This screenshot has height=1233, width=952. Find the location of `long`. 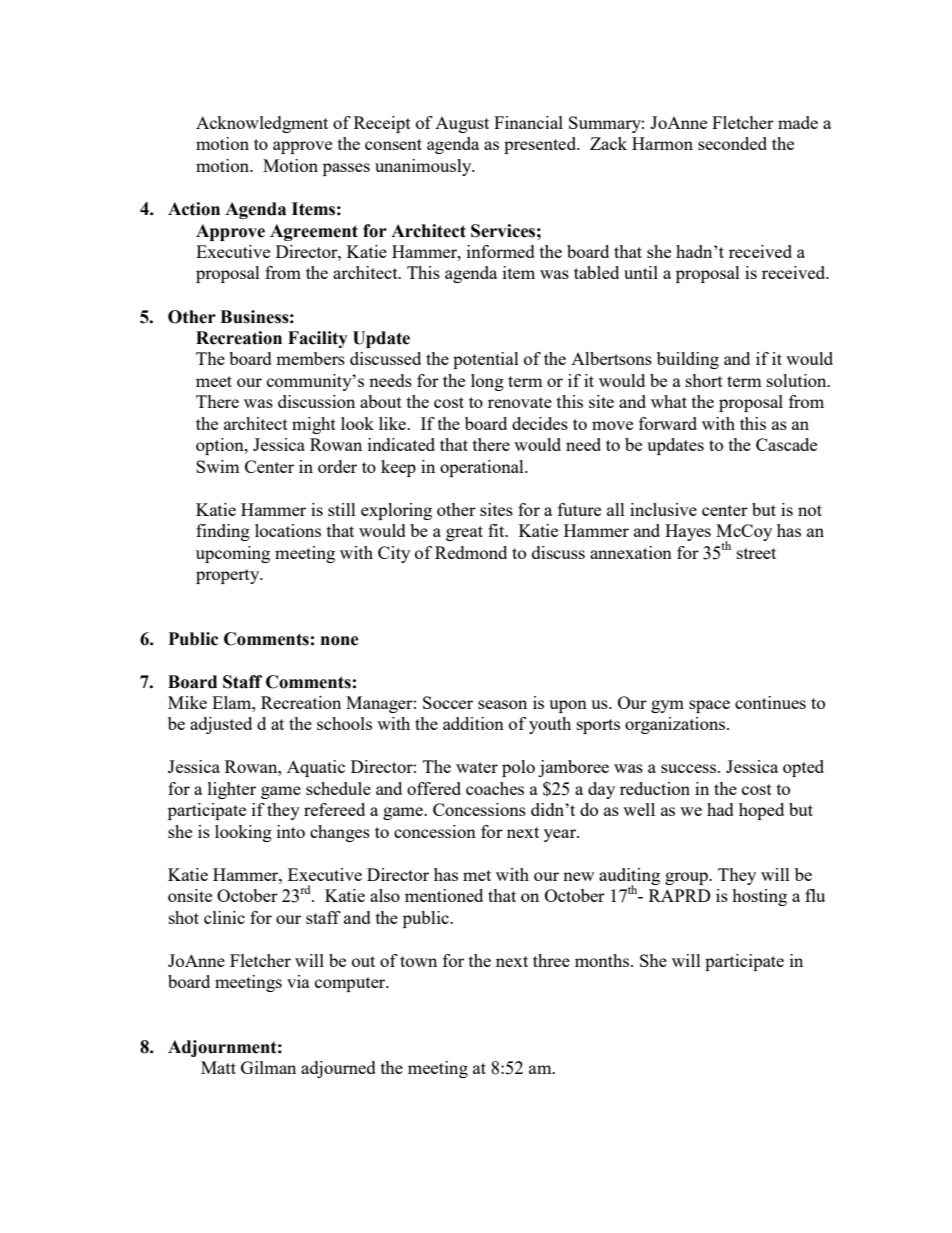

long is located at coordinates (487, 382).
